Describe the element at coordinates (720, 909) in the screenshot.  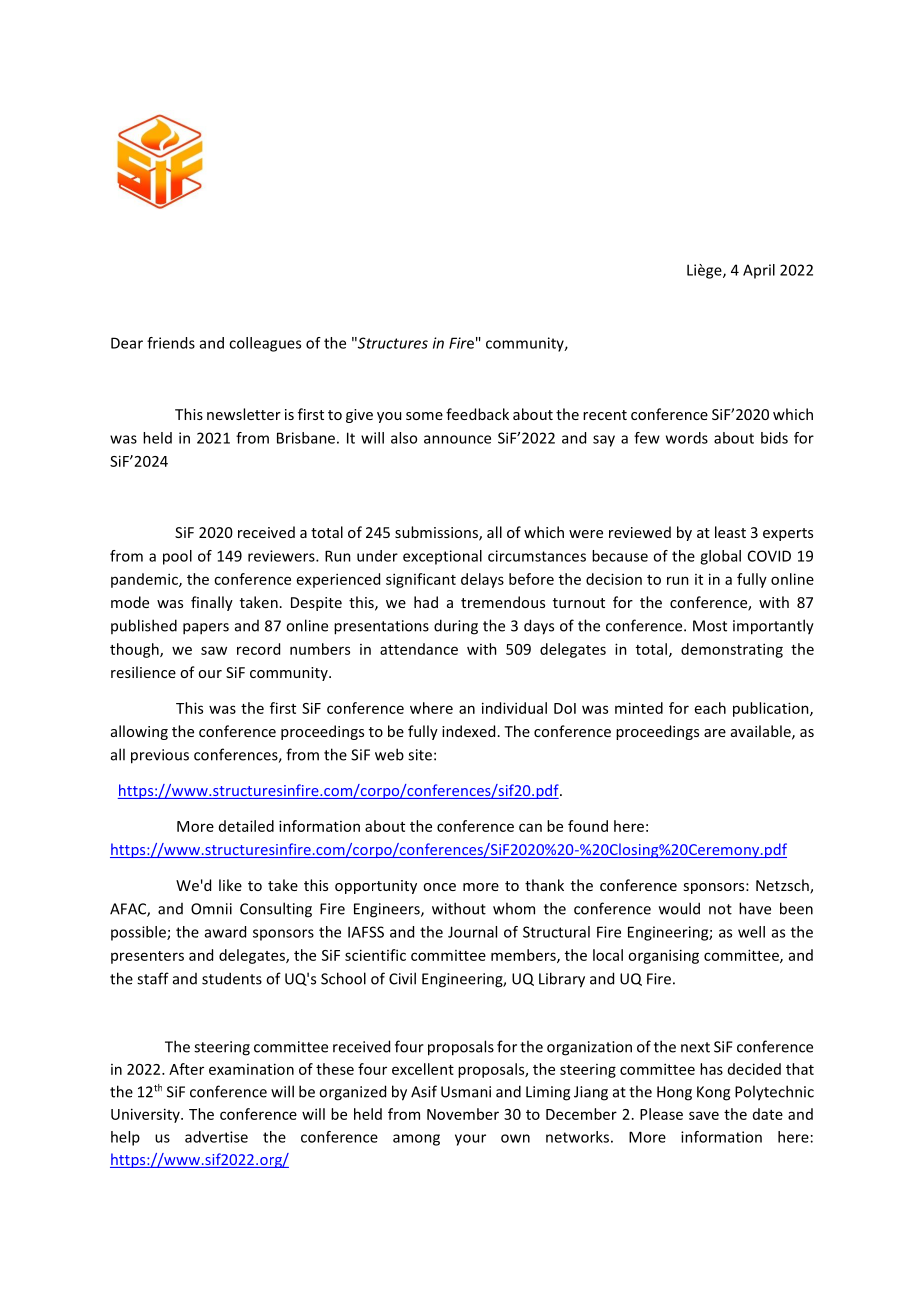
I see `not` at that location.
